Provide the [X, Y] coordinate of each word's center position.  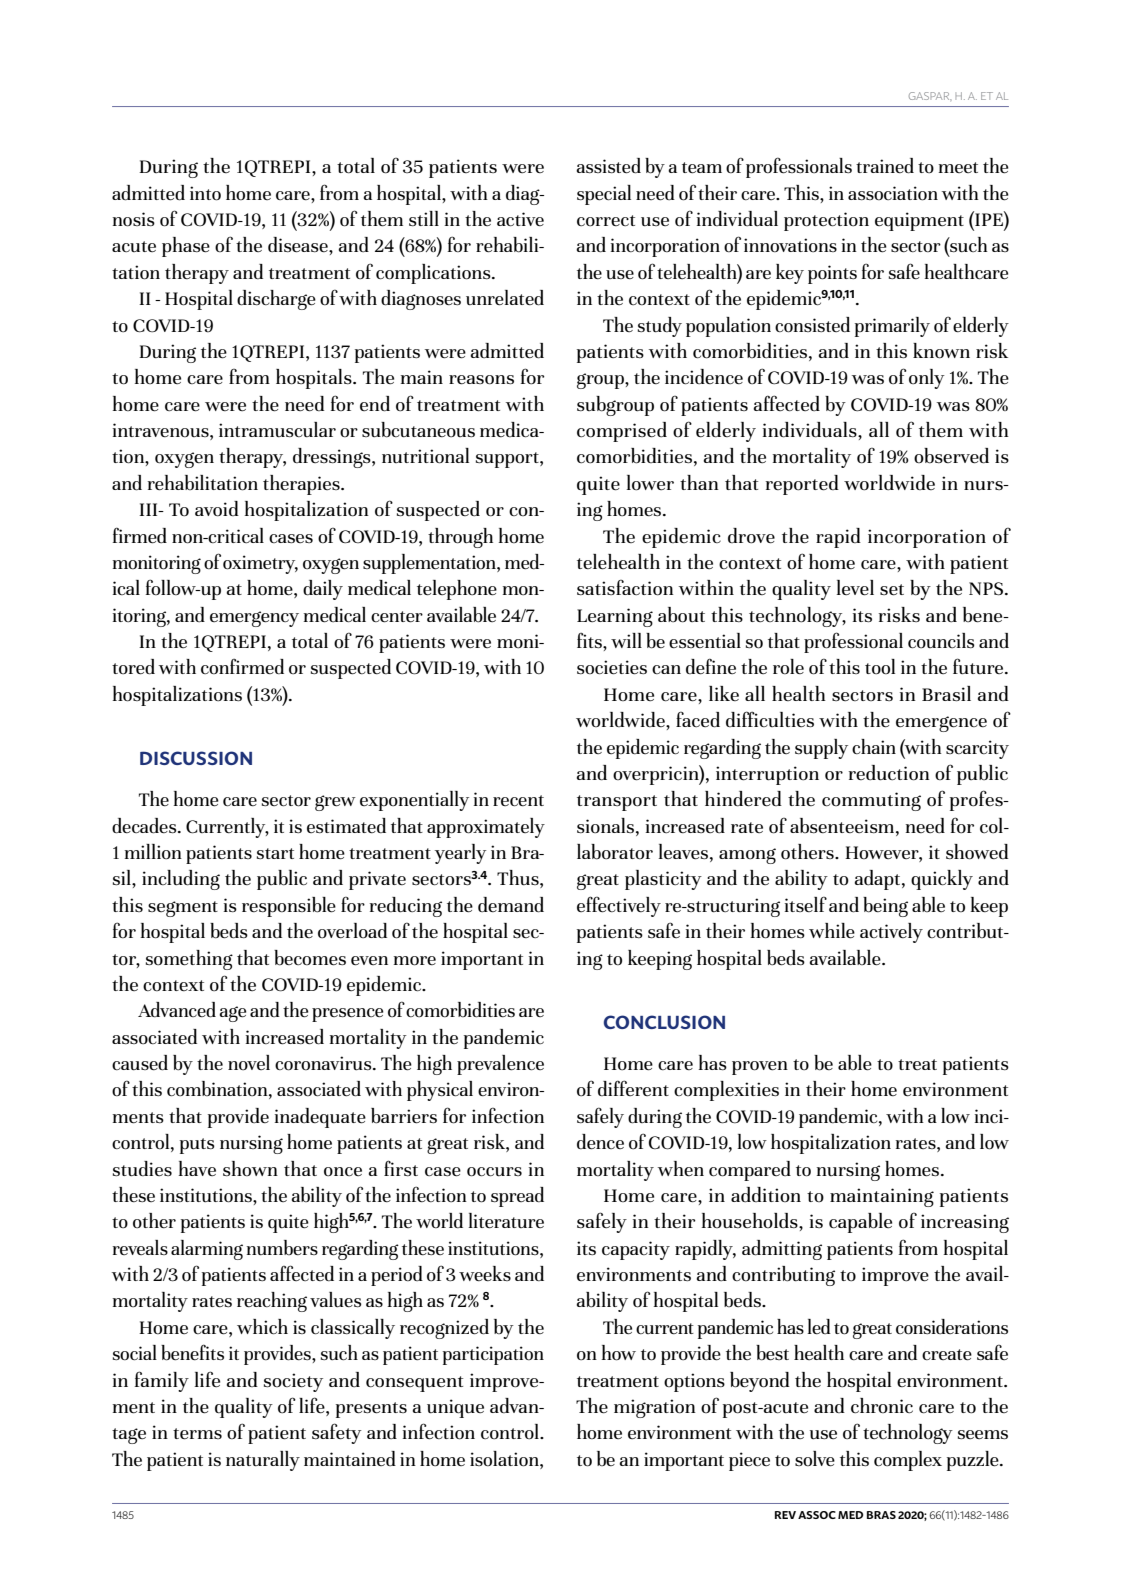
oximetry [260, 564]
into [205, 193]
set [892, 590]
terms [197, 1434]
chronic [882, 1405]
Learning [615, 617]
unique [455, 1408]
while [832, 931]
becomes [310, 958]
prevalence [500, 1065]
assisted [608, 166]
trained [885, 166]
